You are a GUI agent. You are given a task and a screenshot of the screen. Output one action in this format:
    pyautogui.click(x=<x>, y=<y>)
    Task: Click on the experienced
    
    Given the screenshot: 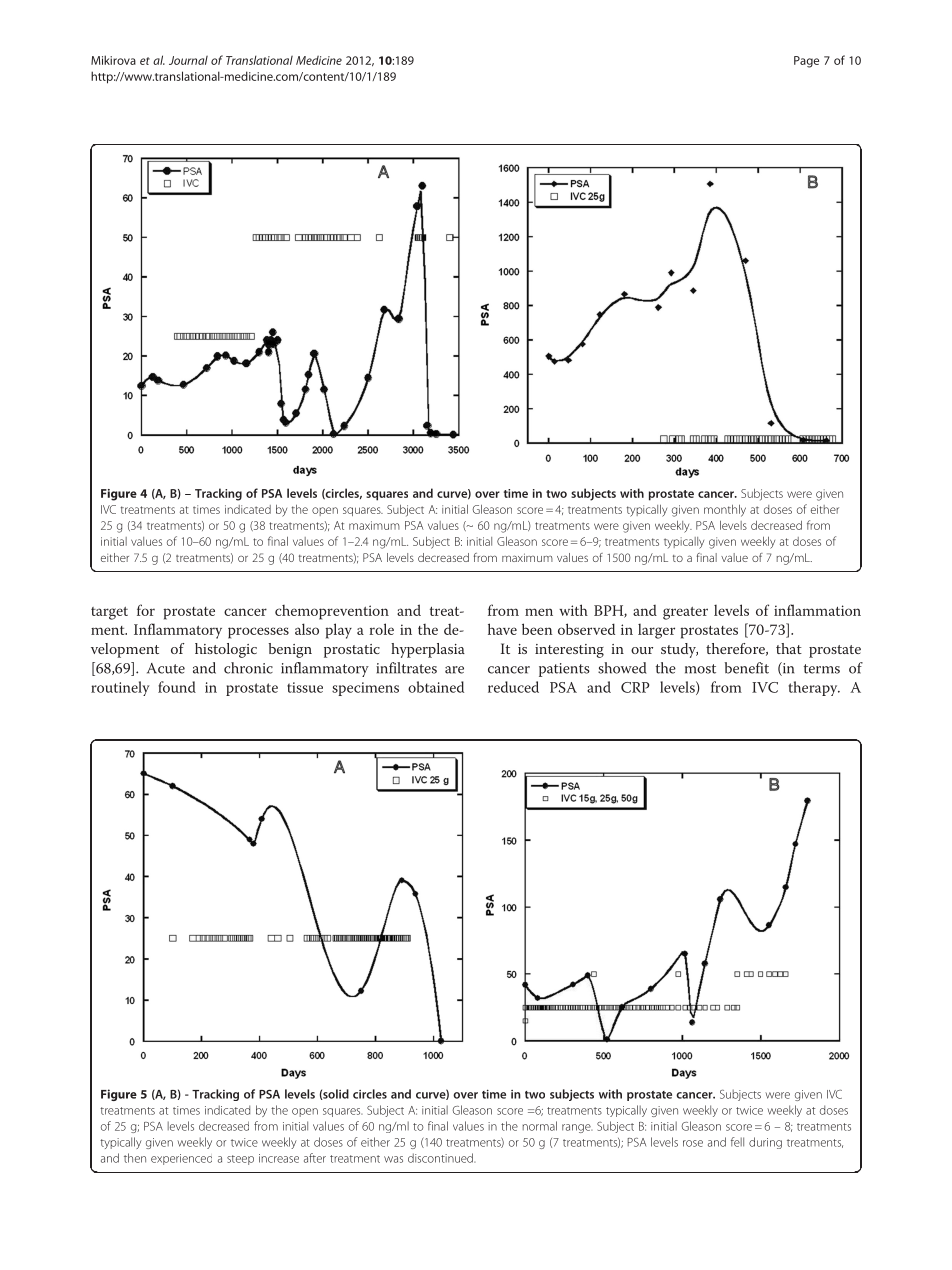 What is the action you would take?
    pyautogui.click(x=181, y=1159)
